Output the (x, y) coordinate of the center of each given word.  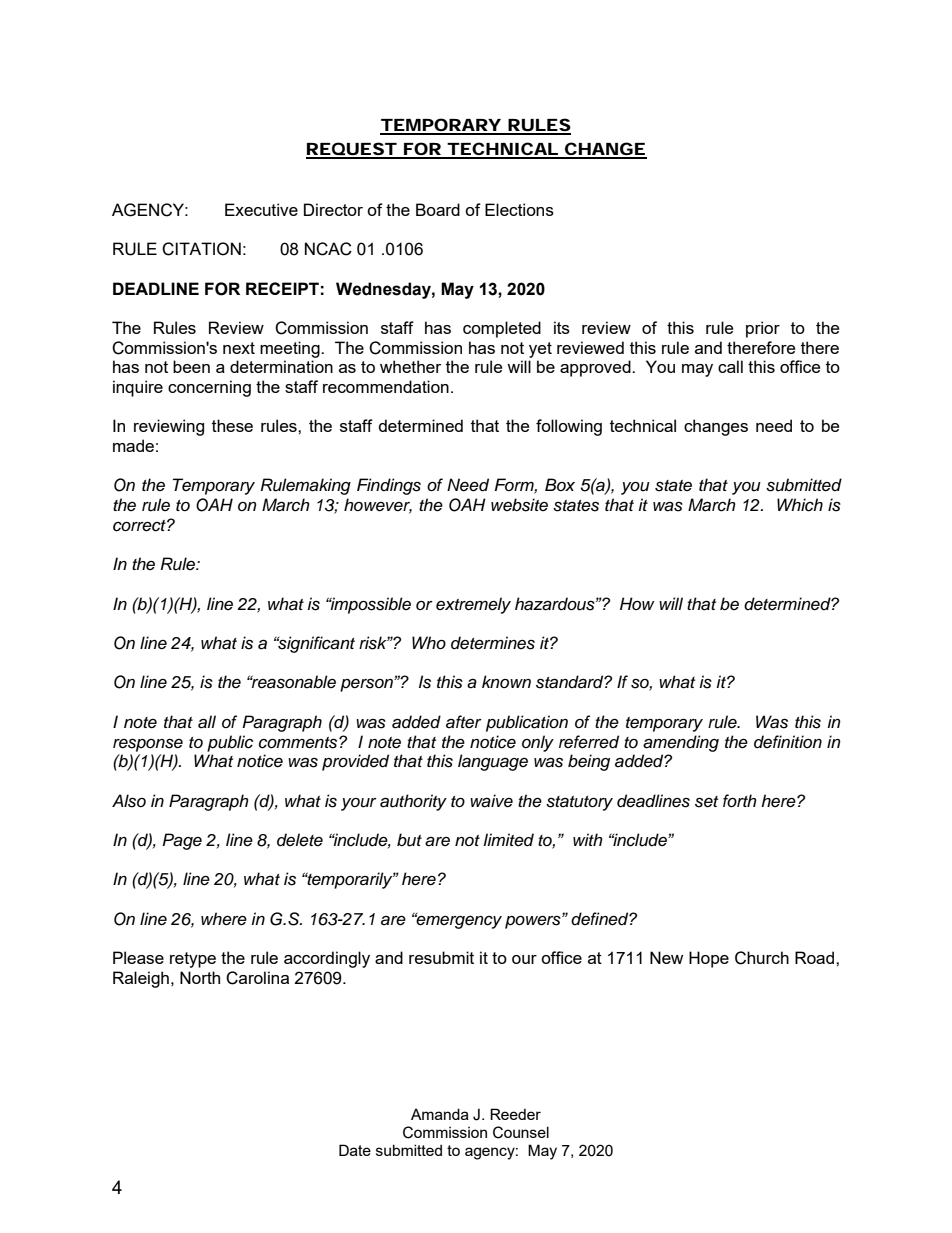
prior (763, 329)
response (148, 745)
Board (438, 209)
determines (493, 643)
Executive (261, 209)
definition (788, 742)
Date (355, 1150)
